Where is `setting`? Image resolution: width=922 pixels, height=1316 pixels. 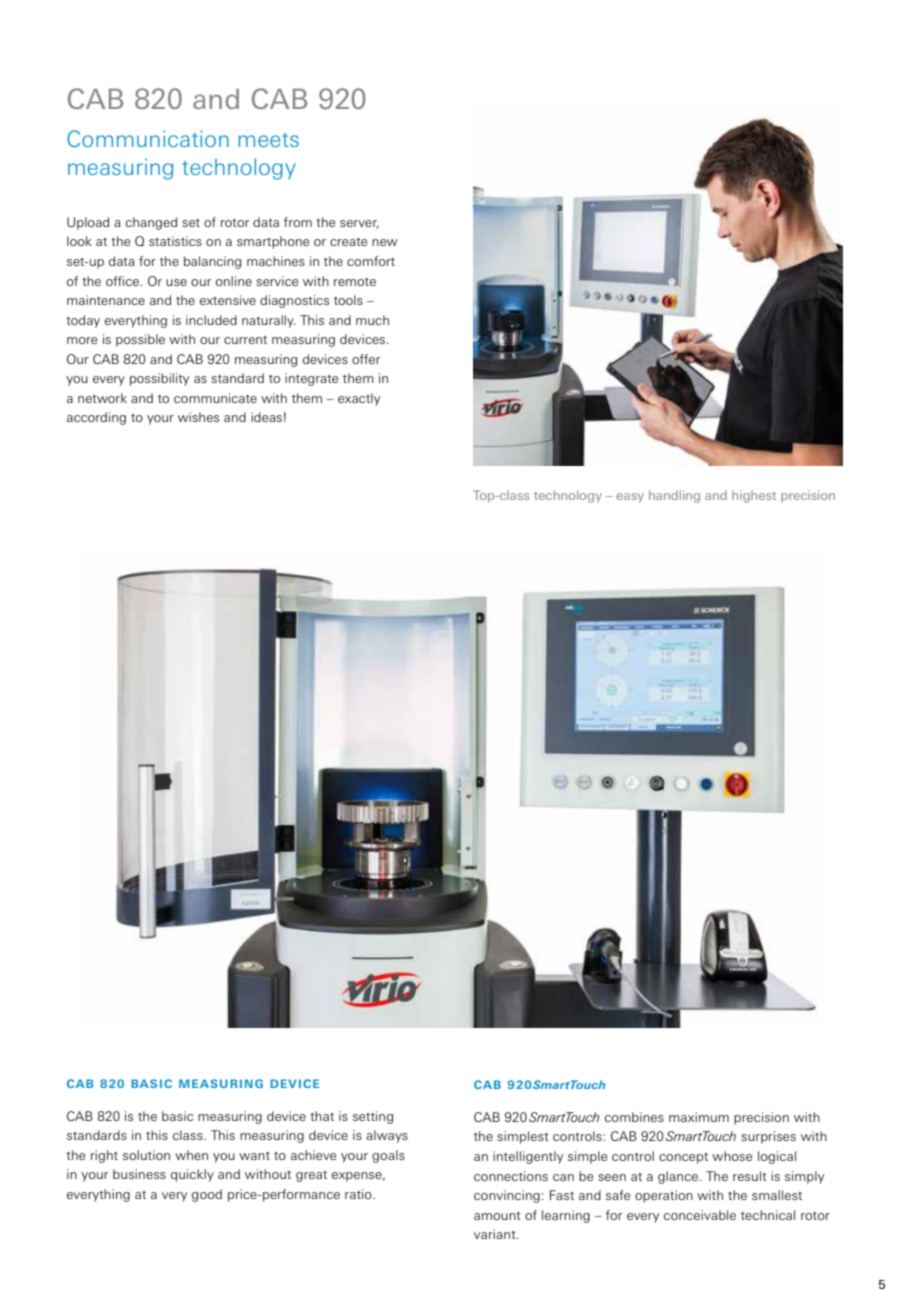
setting is located at coordinates (373, 1117).
